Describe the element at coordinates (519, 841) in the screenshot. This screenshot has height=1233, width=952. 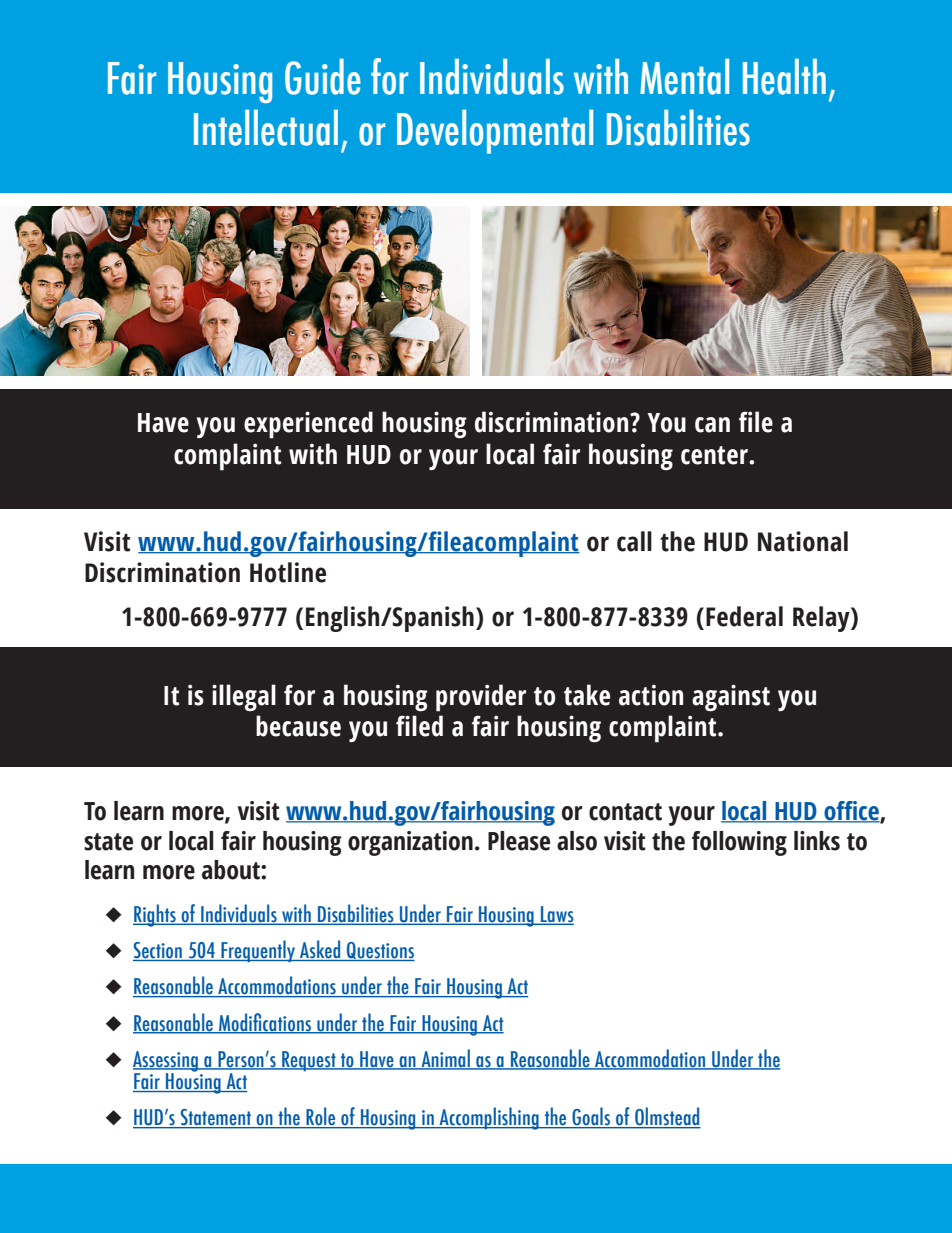
I see `Please` at that location.
